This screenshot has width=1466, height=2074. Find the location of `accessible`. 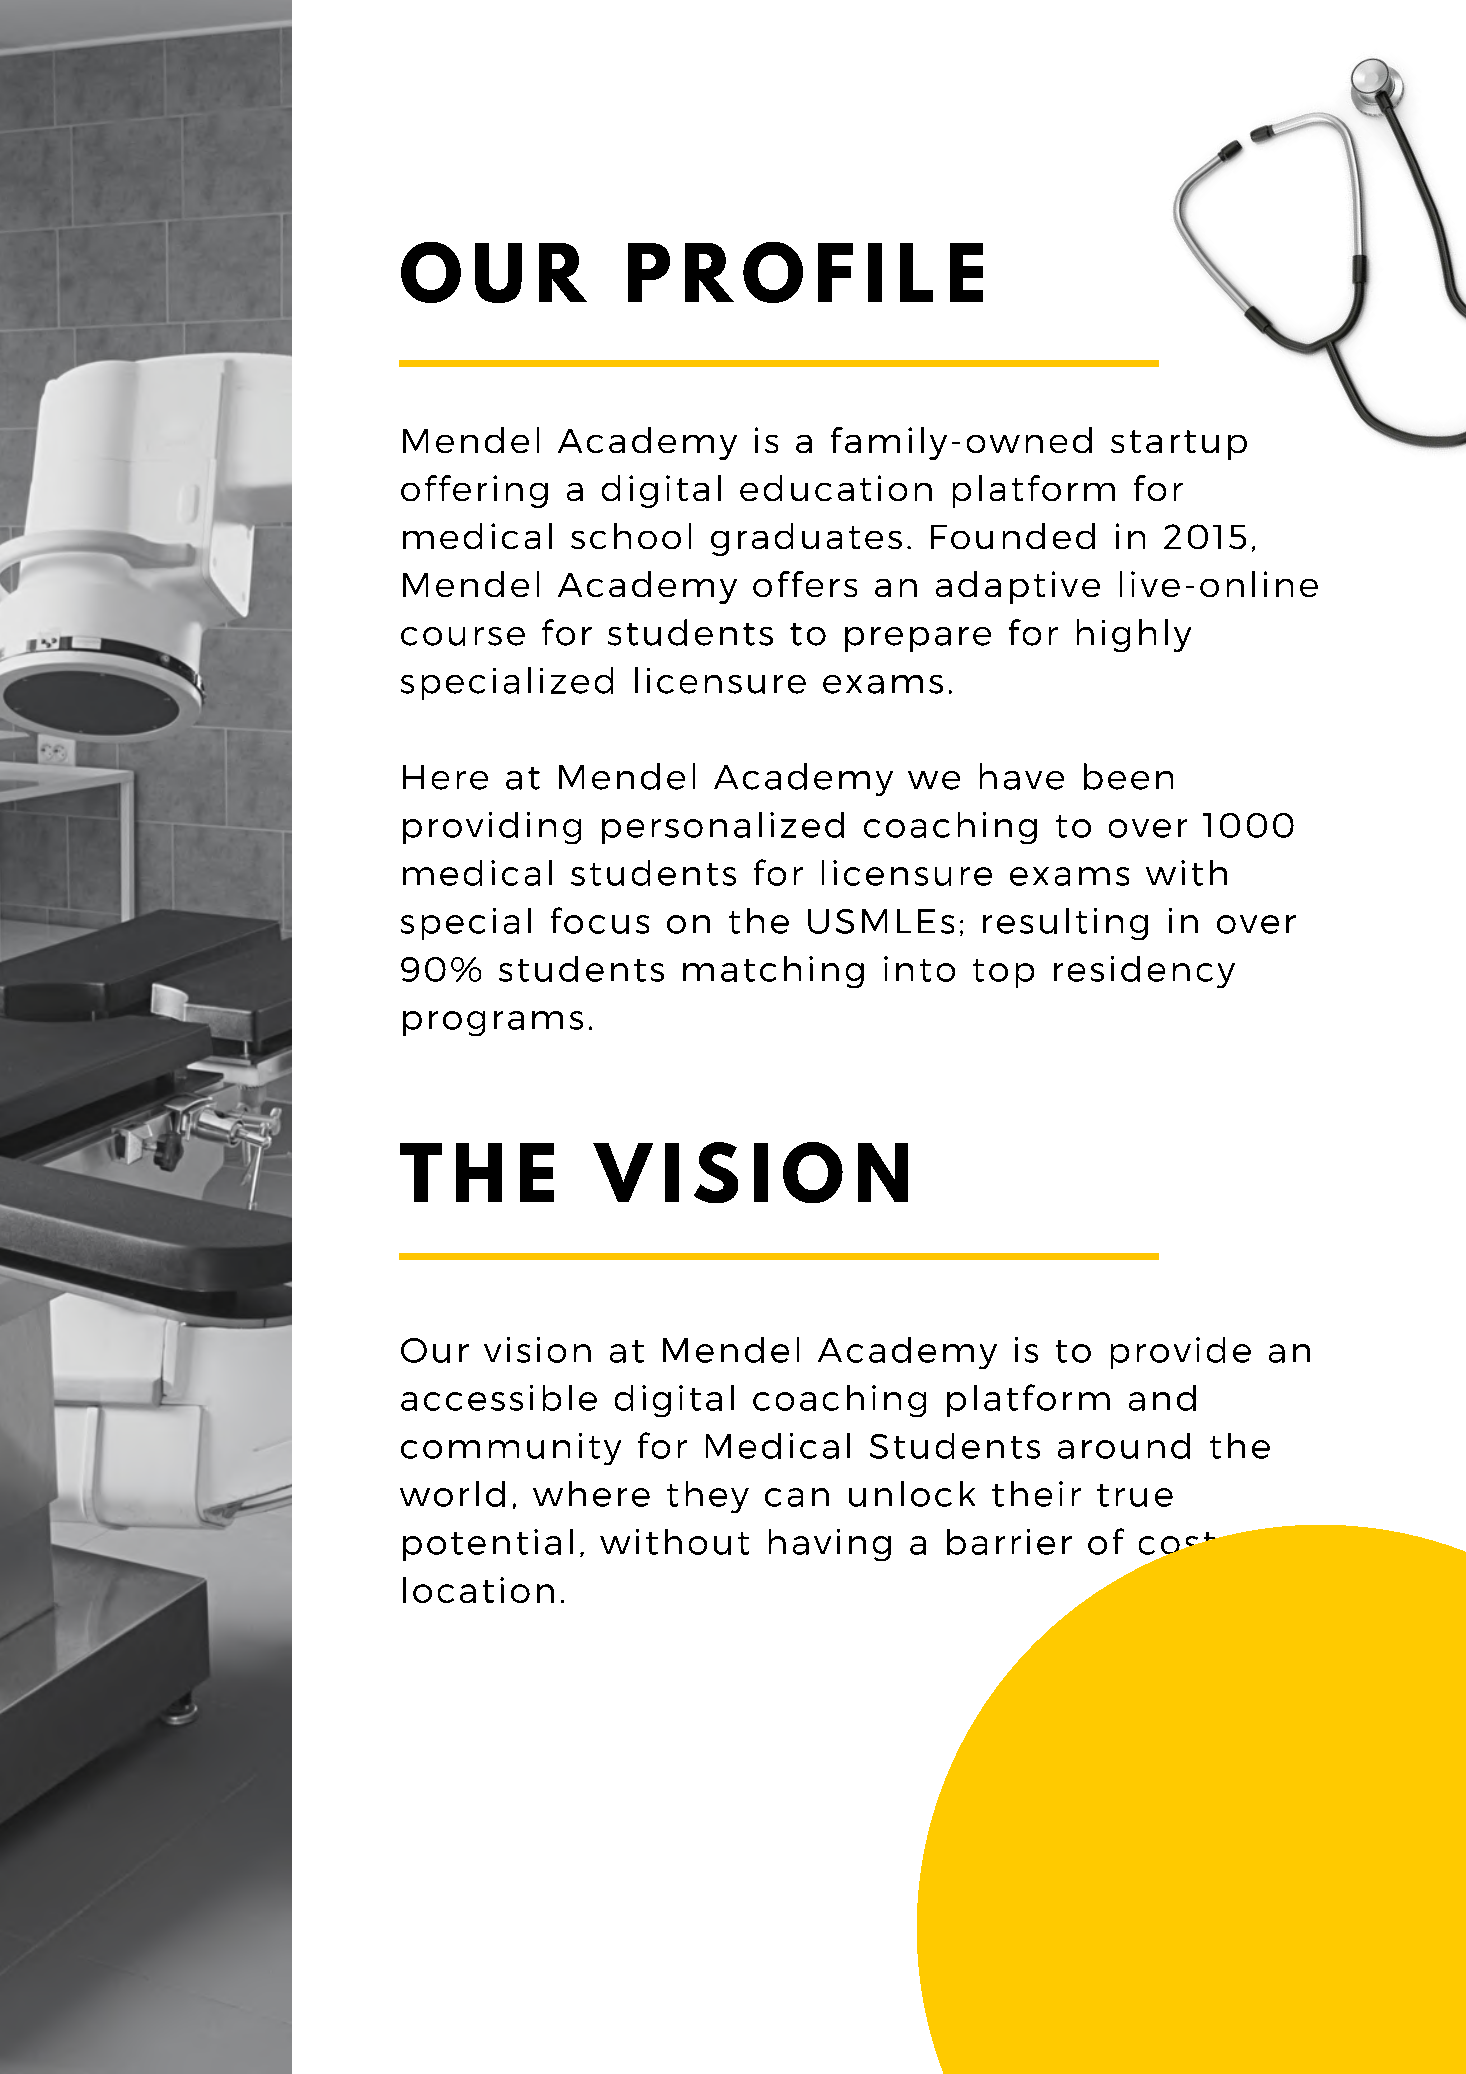

accessible is located at coordinates (499, 1398).
